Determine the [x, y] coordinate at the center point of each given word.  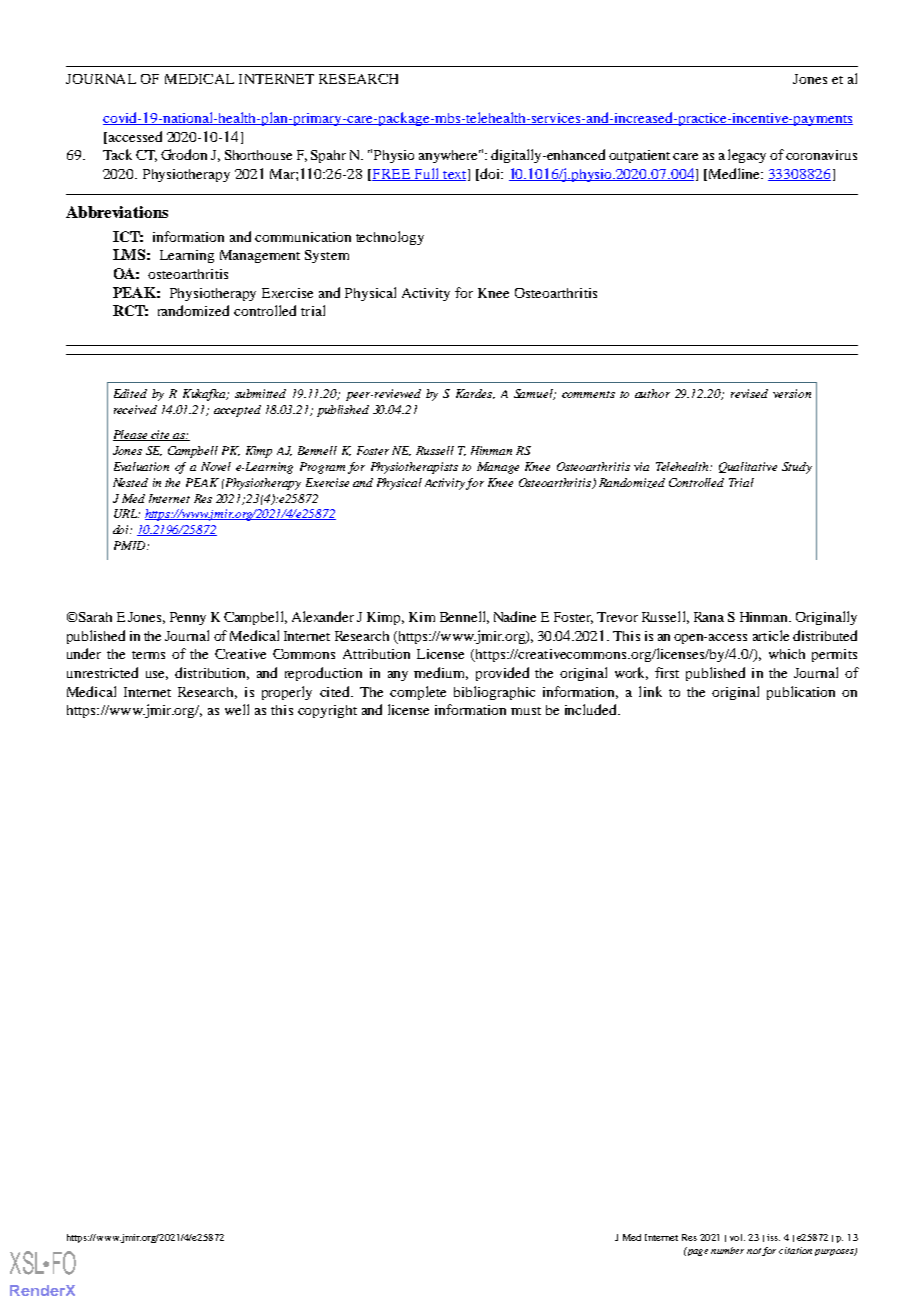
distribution [212, 673]
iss [773, 1237]
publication [801, 693]
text [455, 175]
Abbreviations [117, 212]
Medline [734, 174]
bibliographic [494, 693]
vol [737, 1237]
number [727, 1250]
